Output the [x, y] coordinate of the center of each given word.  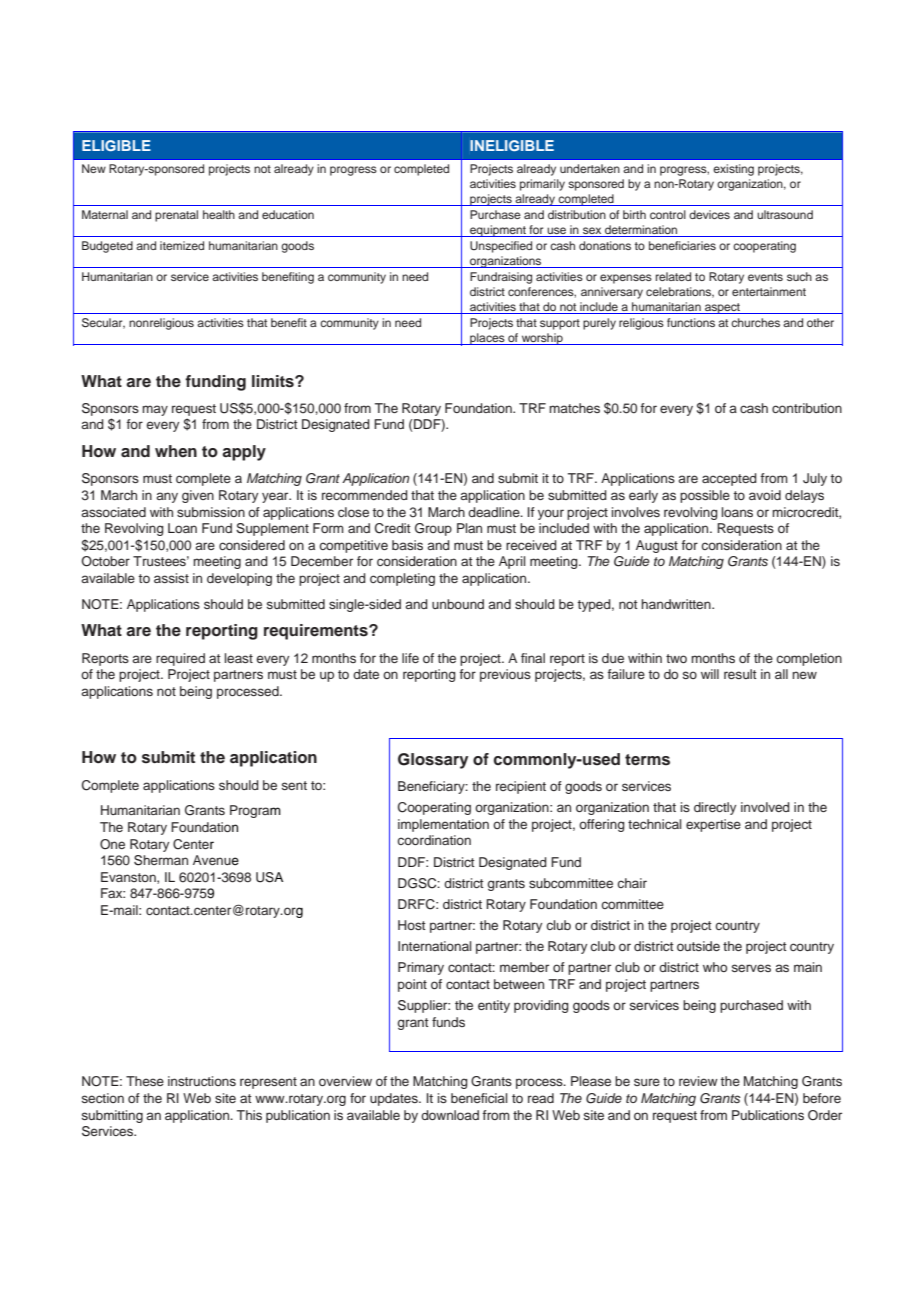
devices [709, 214]
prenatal [176, 216]
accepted [729, 479]
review [698, 1081]
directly [715, 808]
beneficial [479, 1098]
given [198, 496]
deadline [495, 512]
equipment [498, 231]
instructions [202, 1081]
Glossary [433, 761]
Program [255, 811]
